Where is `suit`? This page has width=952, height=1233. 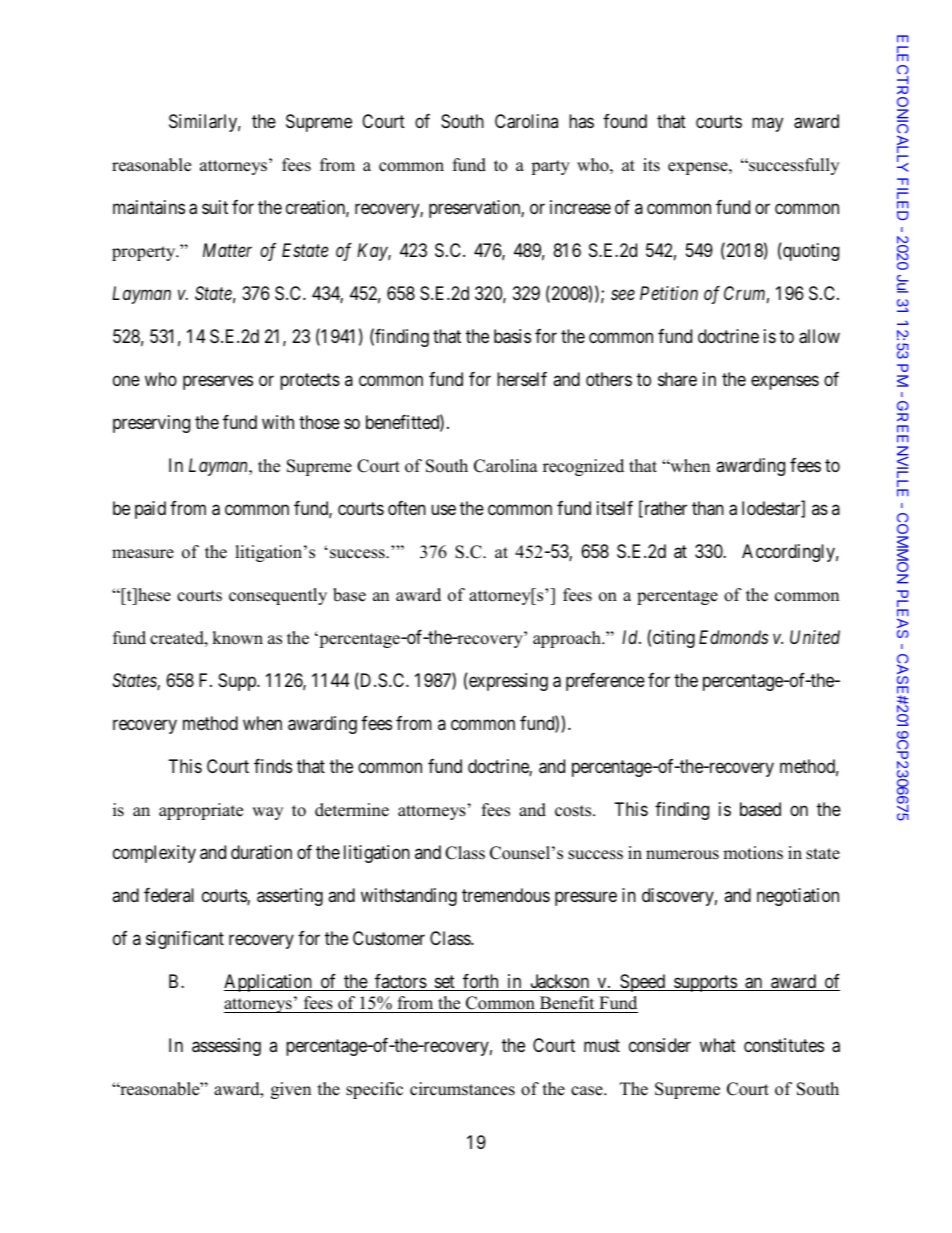 suit is located at coordinates (215, 207).
